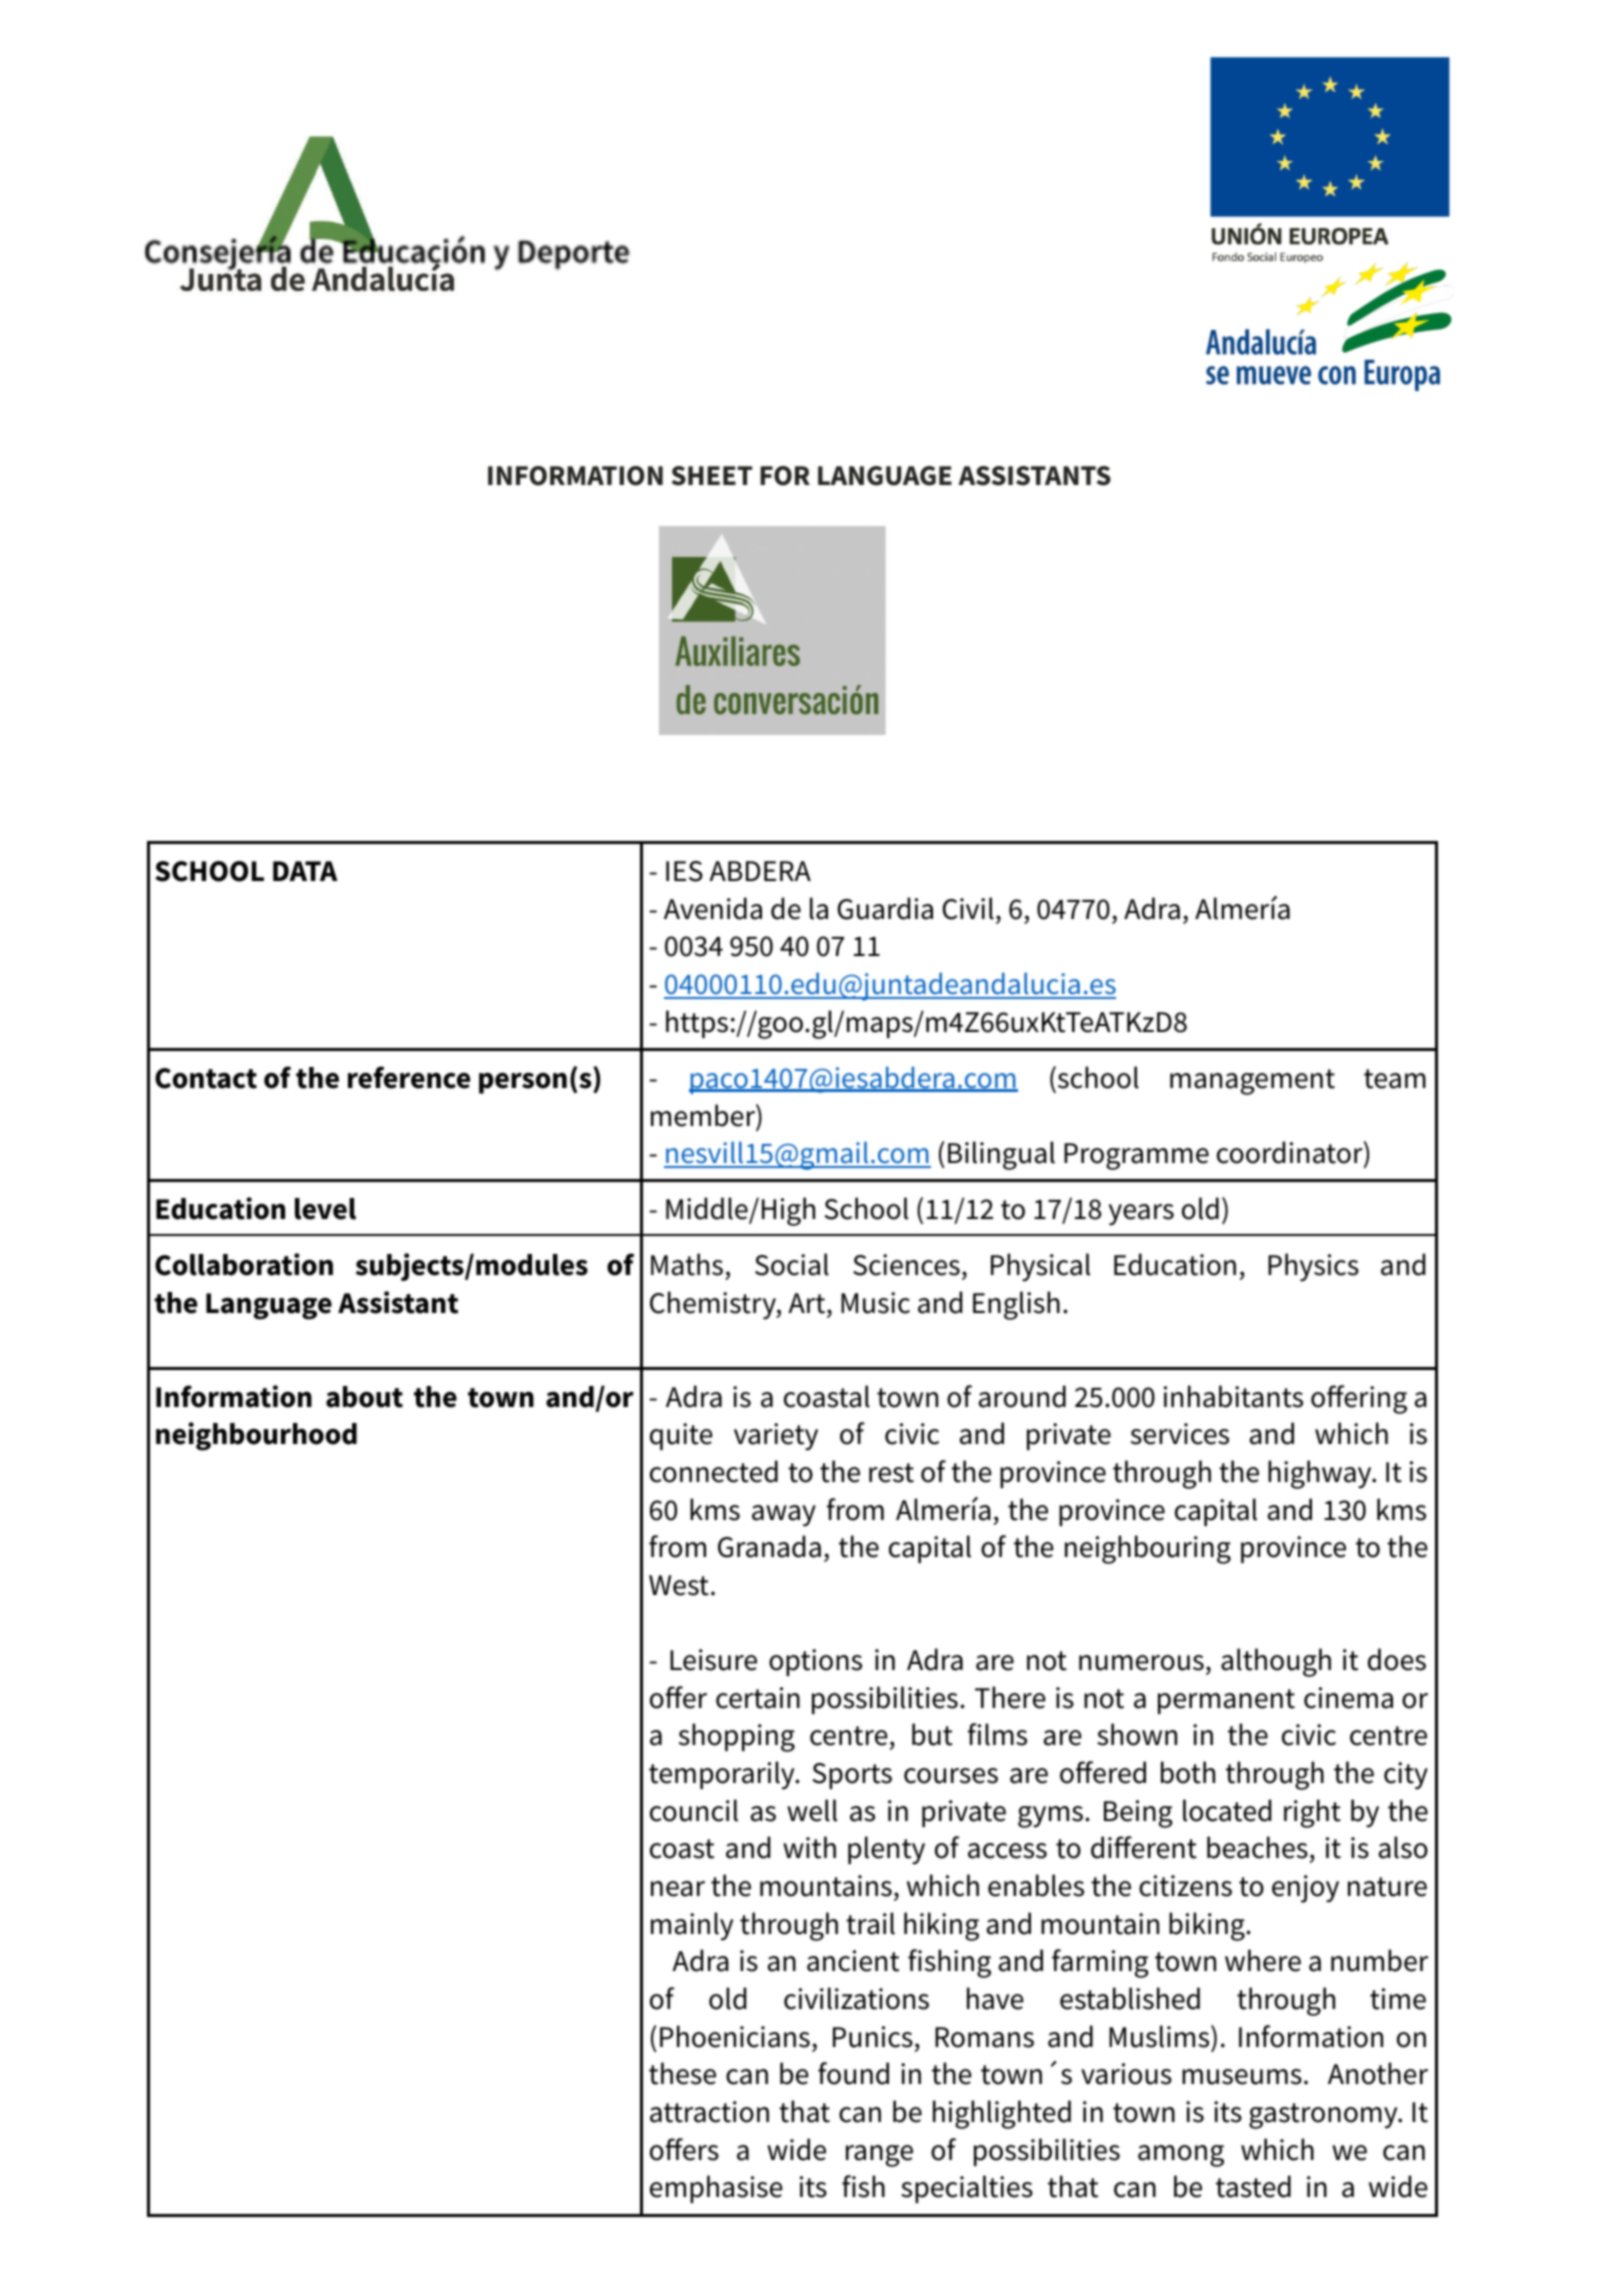 The image size is (1623, 2293). What do you see at coordinates (364, 1397) in the screenshot?
I see `about` at bounding box center [364, 1397].
